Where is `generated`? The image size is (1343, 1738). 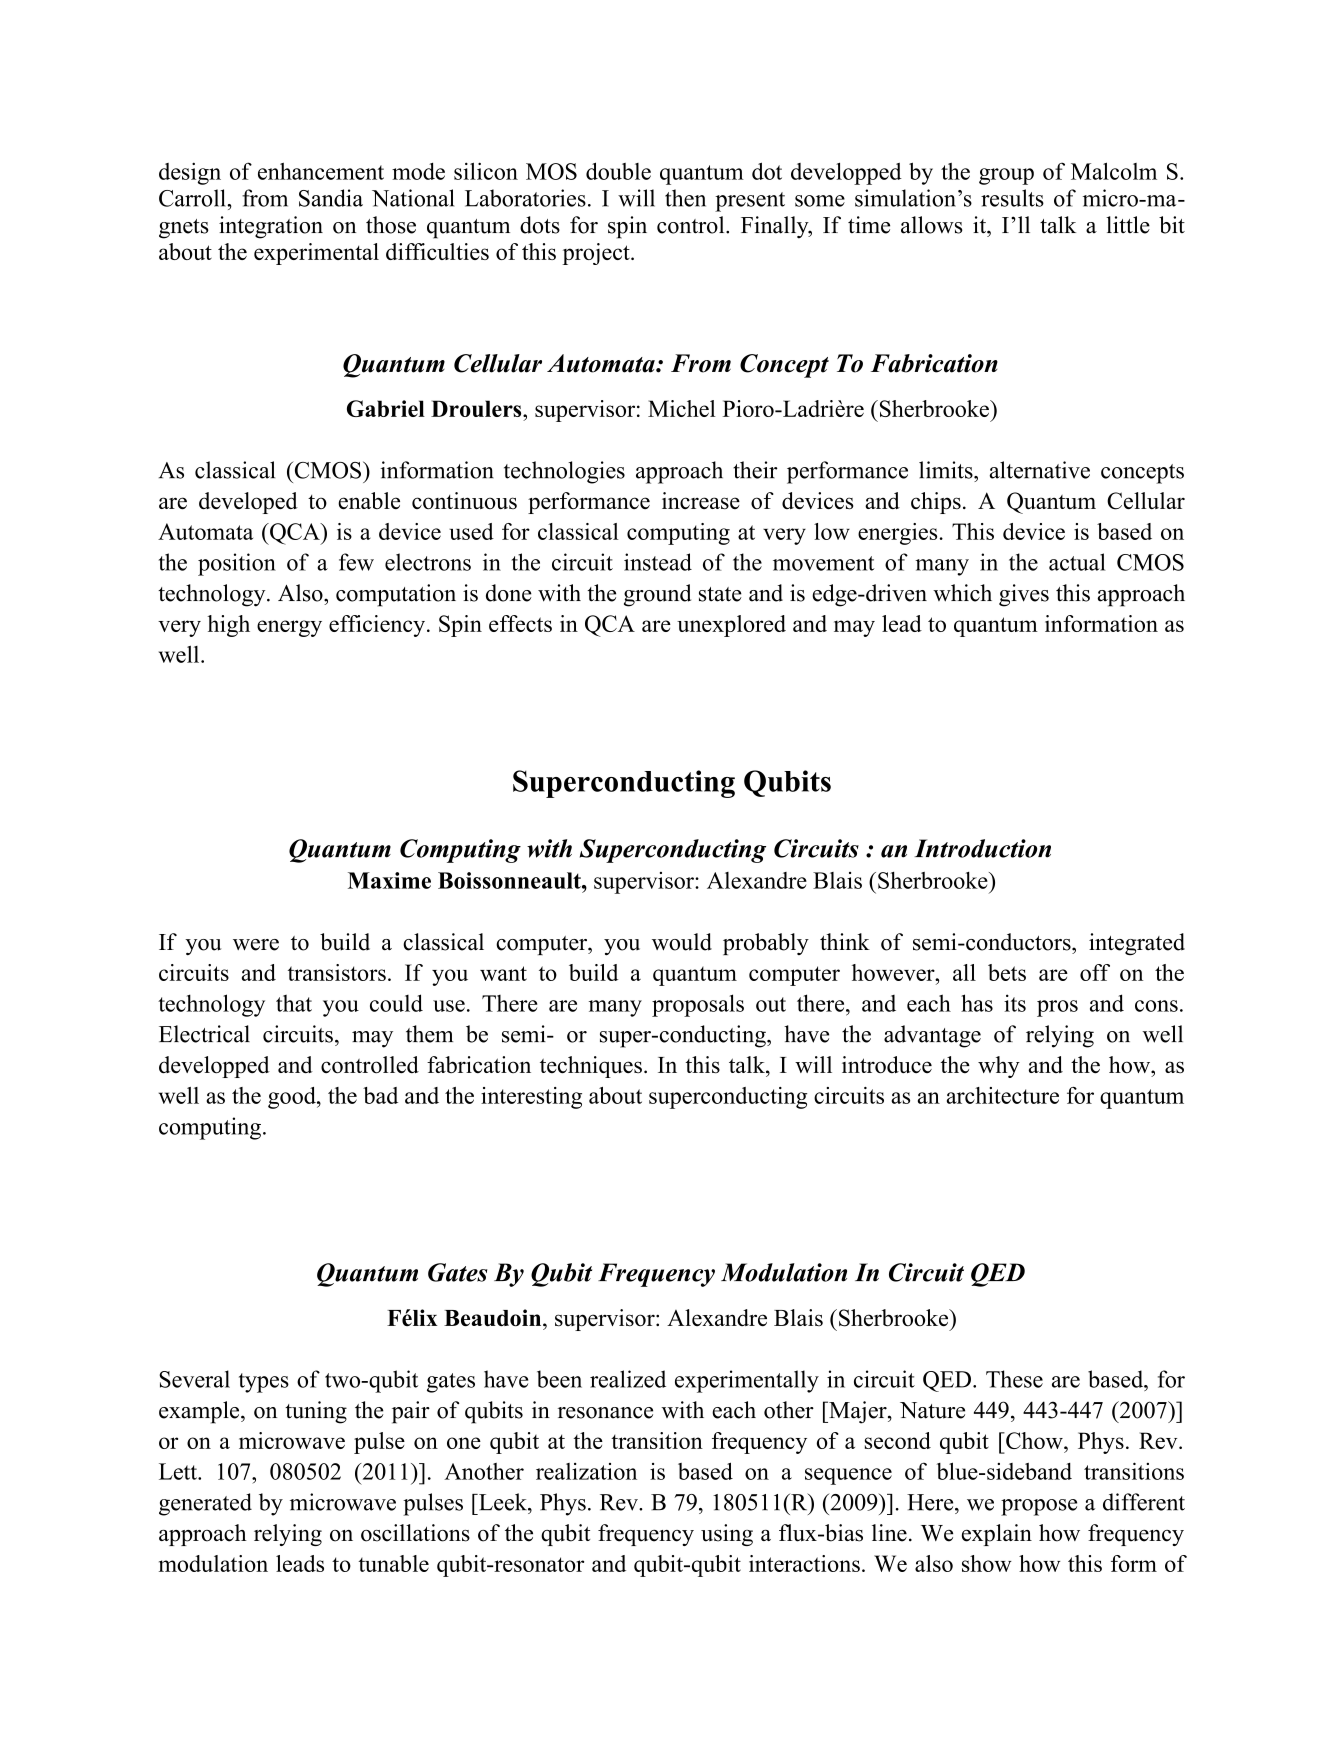 generated is located at coordinates (205, 1504).
